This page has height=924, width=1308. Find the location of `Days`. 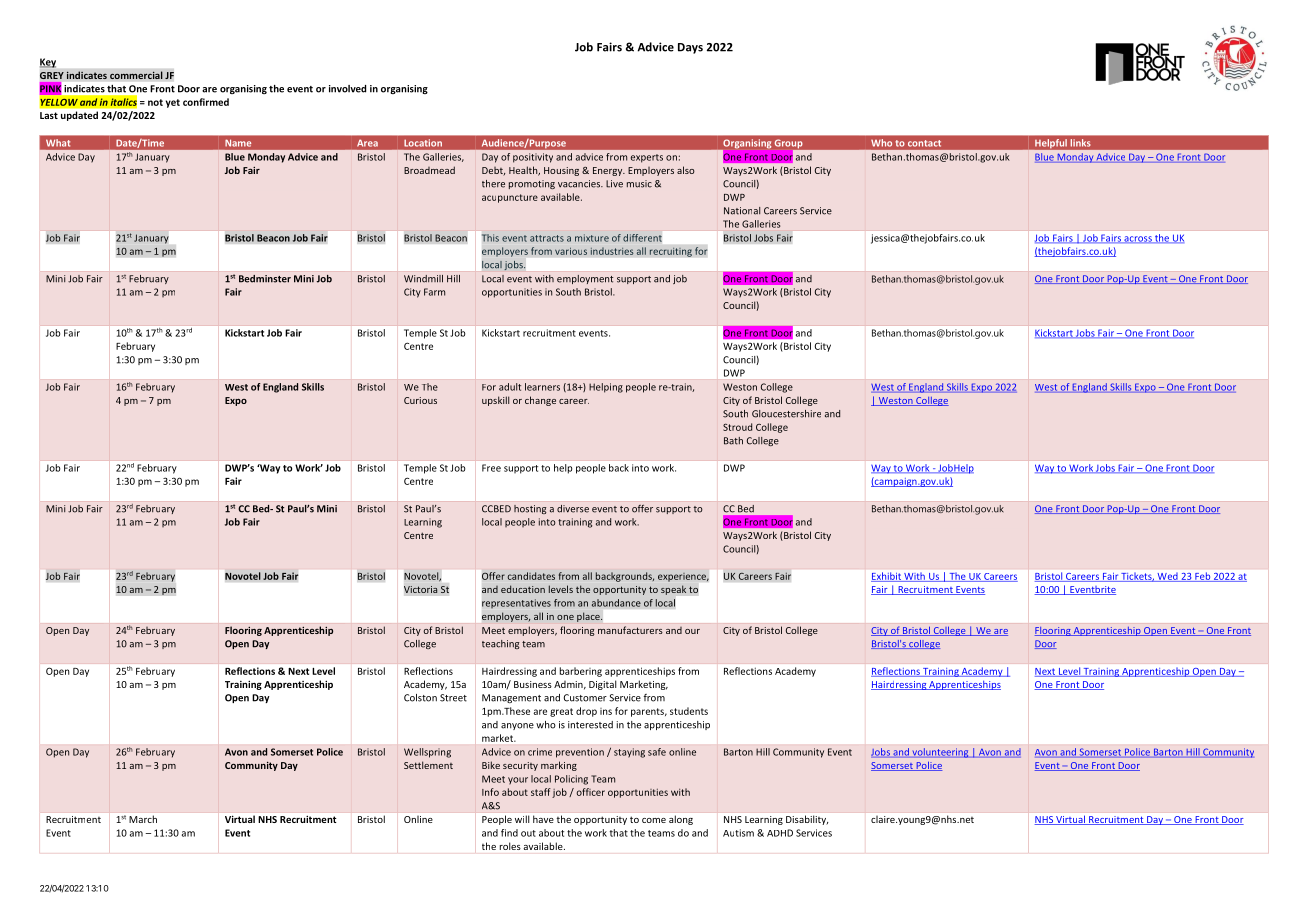

Days is located at coordinates (690, 48).
